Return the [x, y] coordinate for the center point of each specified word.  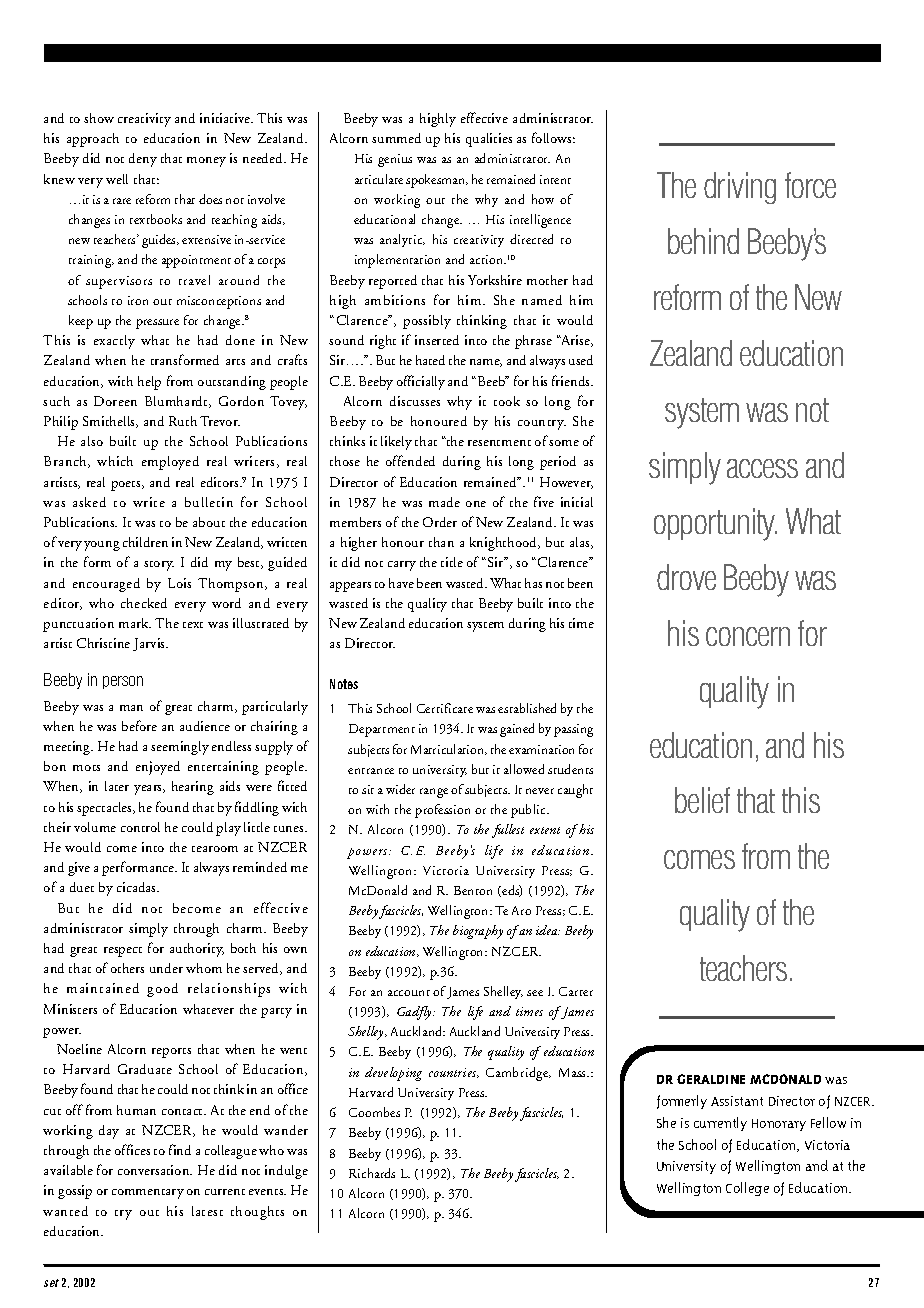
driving [740, 188]
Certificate [445, 708]
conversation [155, 1170]
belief [702, 800]
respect [123, 952]
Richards [372, 1173]
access [762, 468]
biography [478, 932]
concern [748, 636]
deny [143, 160]
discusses [415, 401]
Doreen [115, 401]
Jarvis [150, 644]
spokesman [437, 181]
